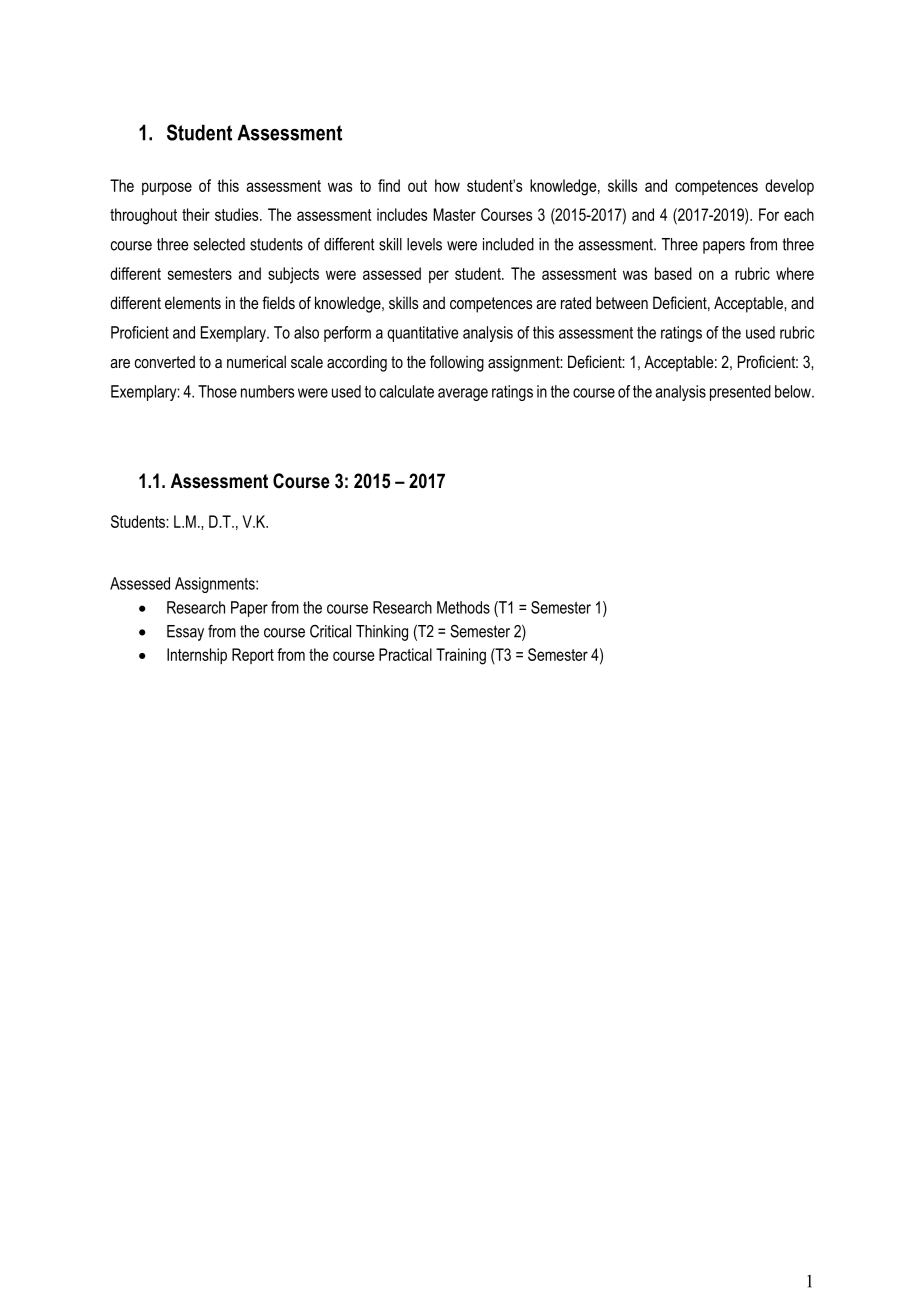  I want to click on average, so click(463, 394).
